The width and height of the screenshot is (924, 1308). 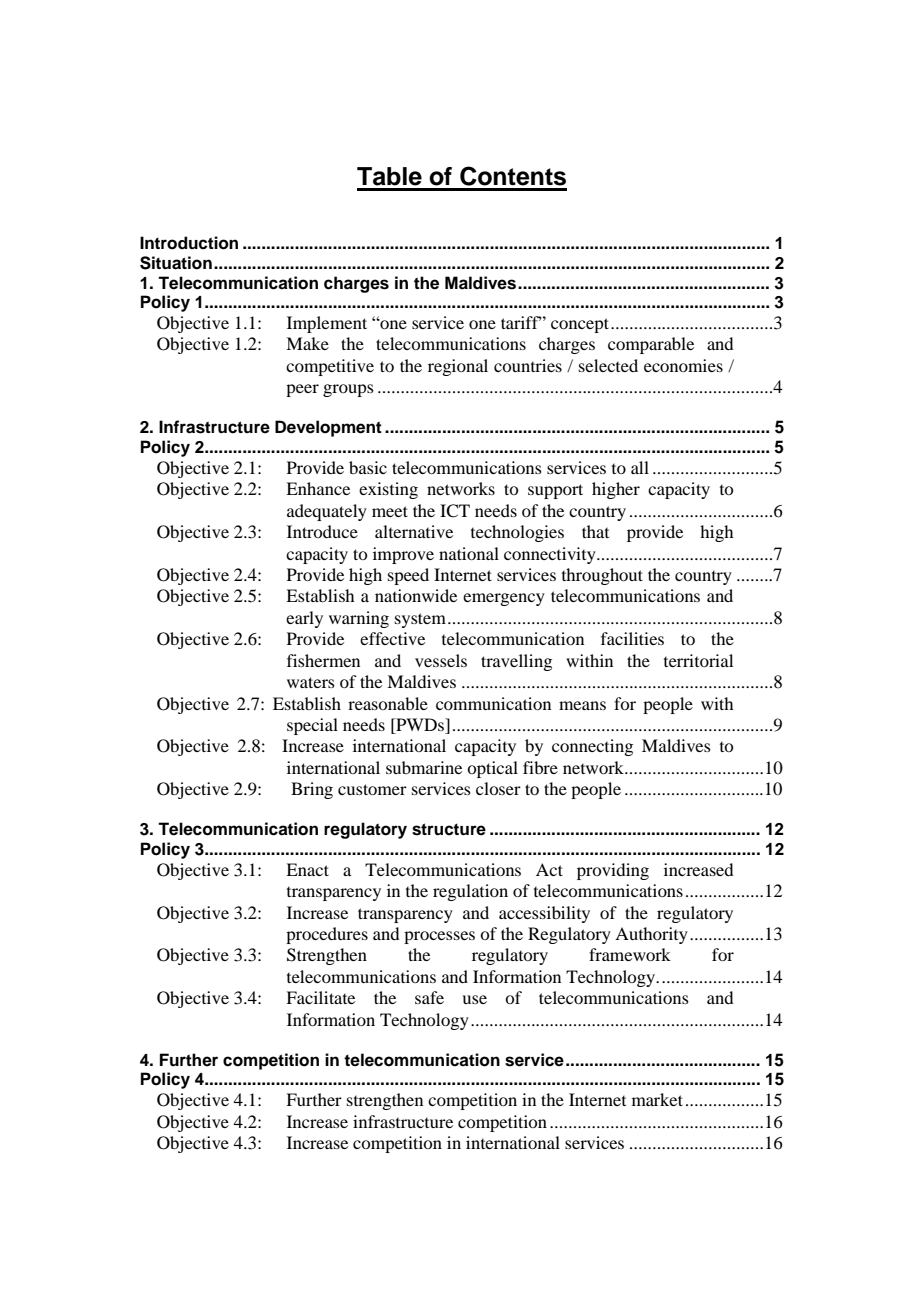 What do you see at coordinates (312, 790) in the screenshot?
I see `Bring` at bounding box center [312, 790].
